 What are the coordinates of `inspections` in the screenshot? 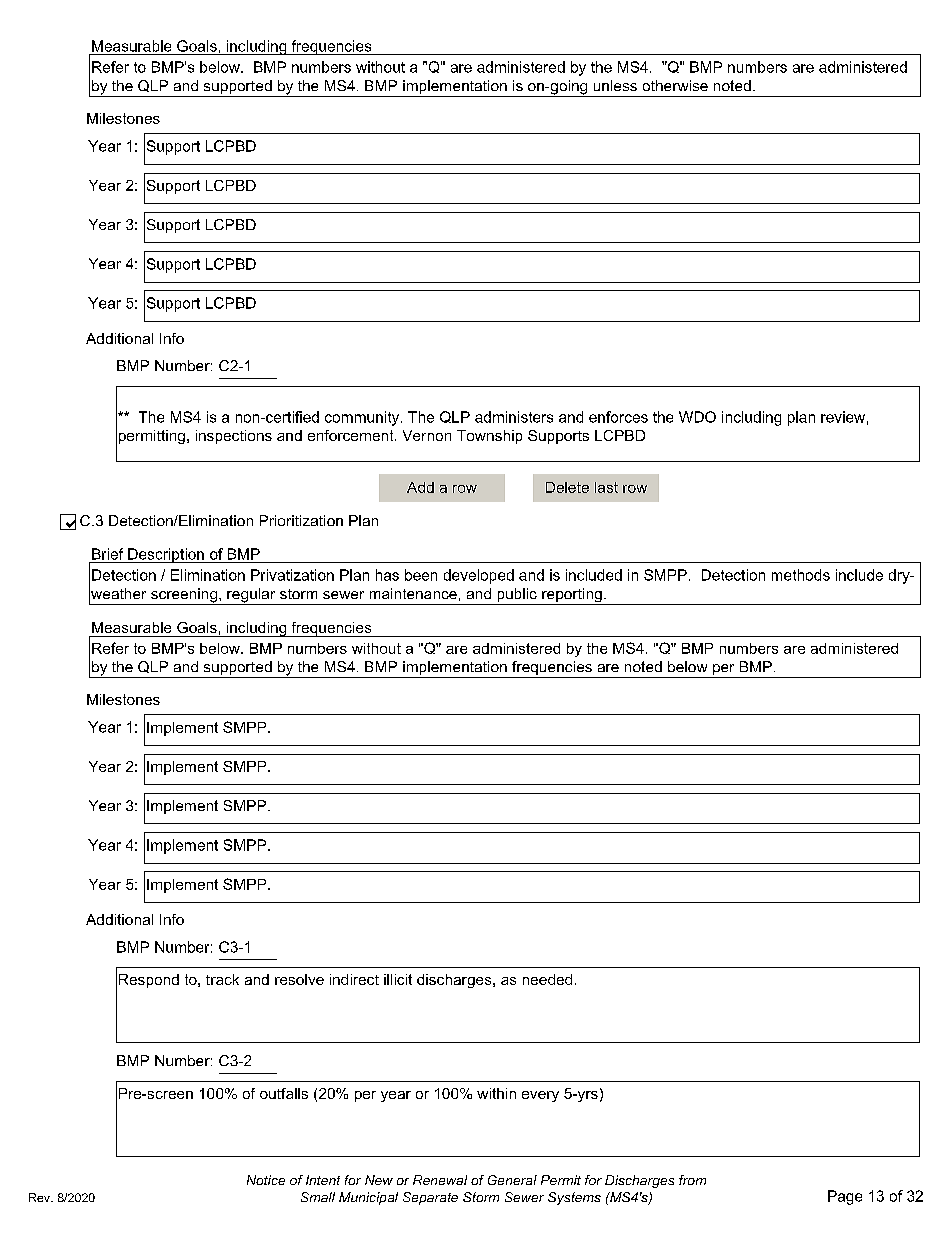 It's located at (234, 437).
